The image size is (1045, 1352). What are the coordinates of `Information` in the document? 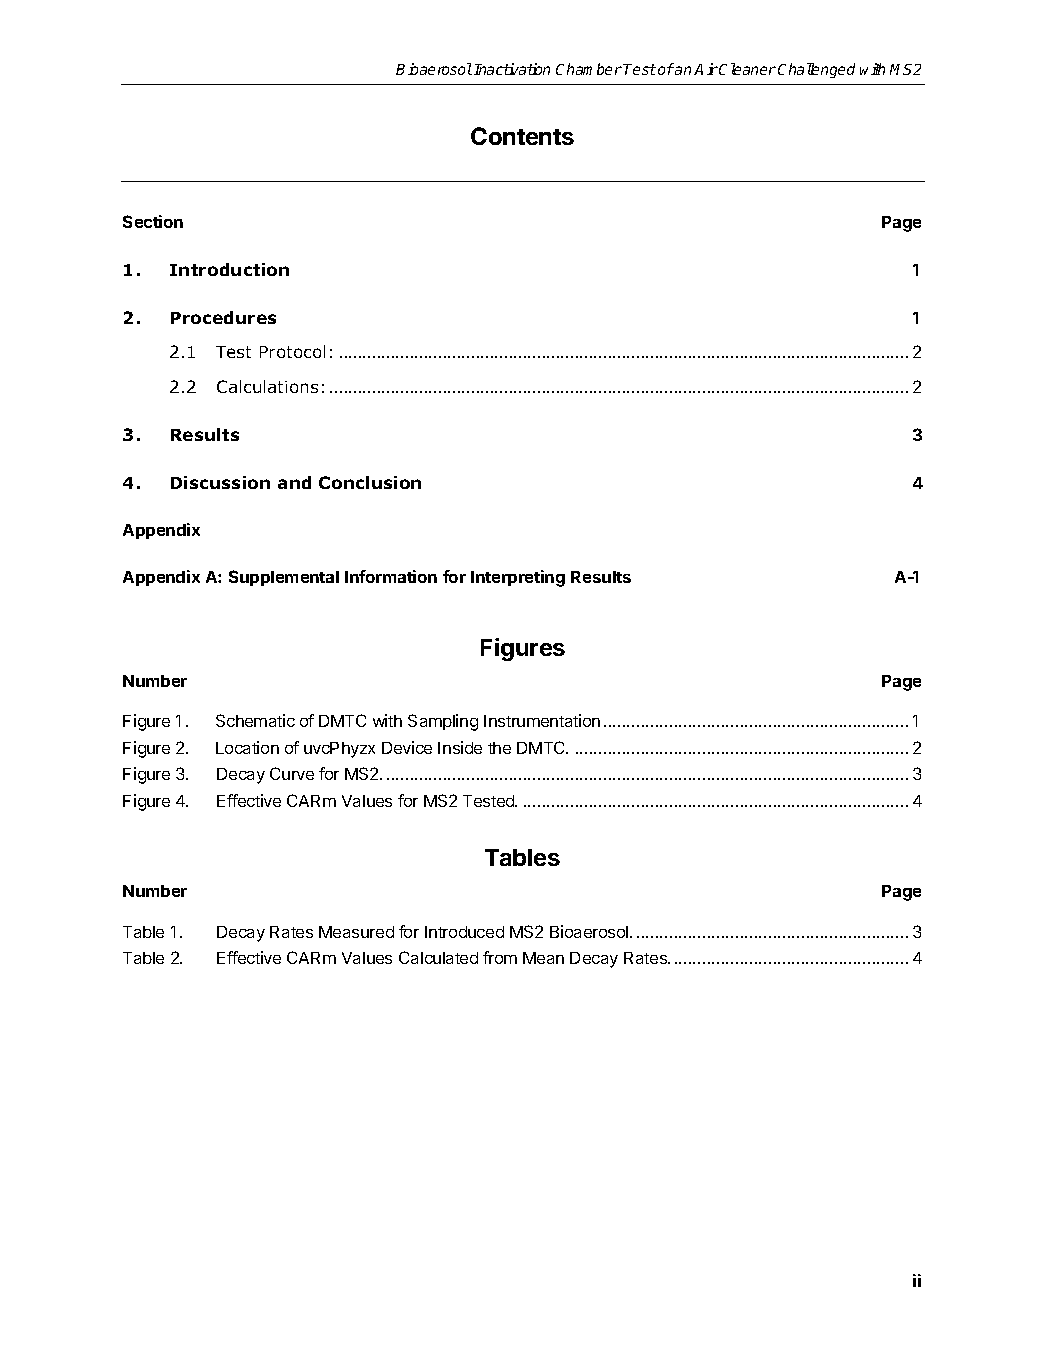 It's located at (391, 576).
